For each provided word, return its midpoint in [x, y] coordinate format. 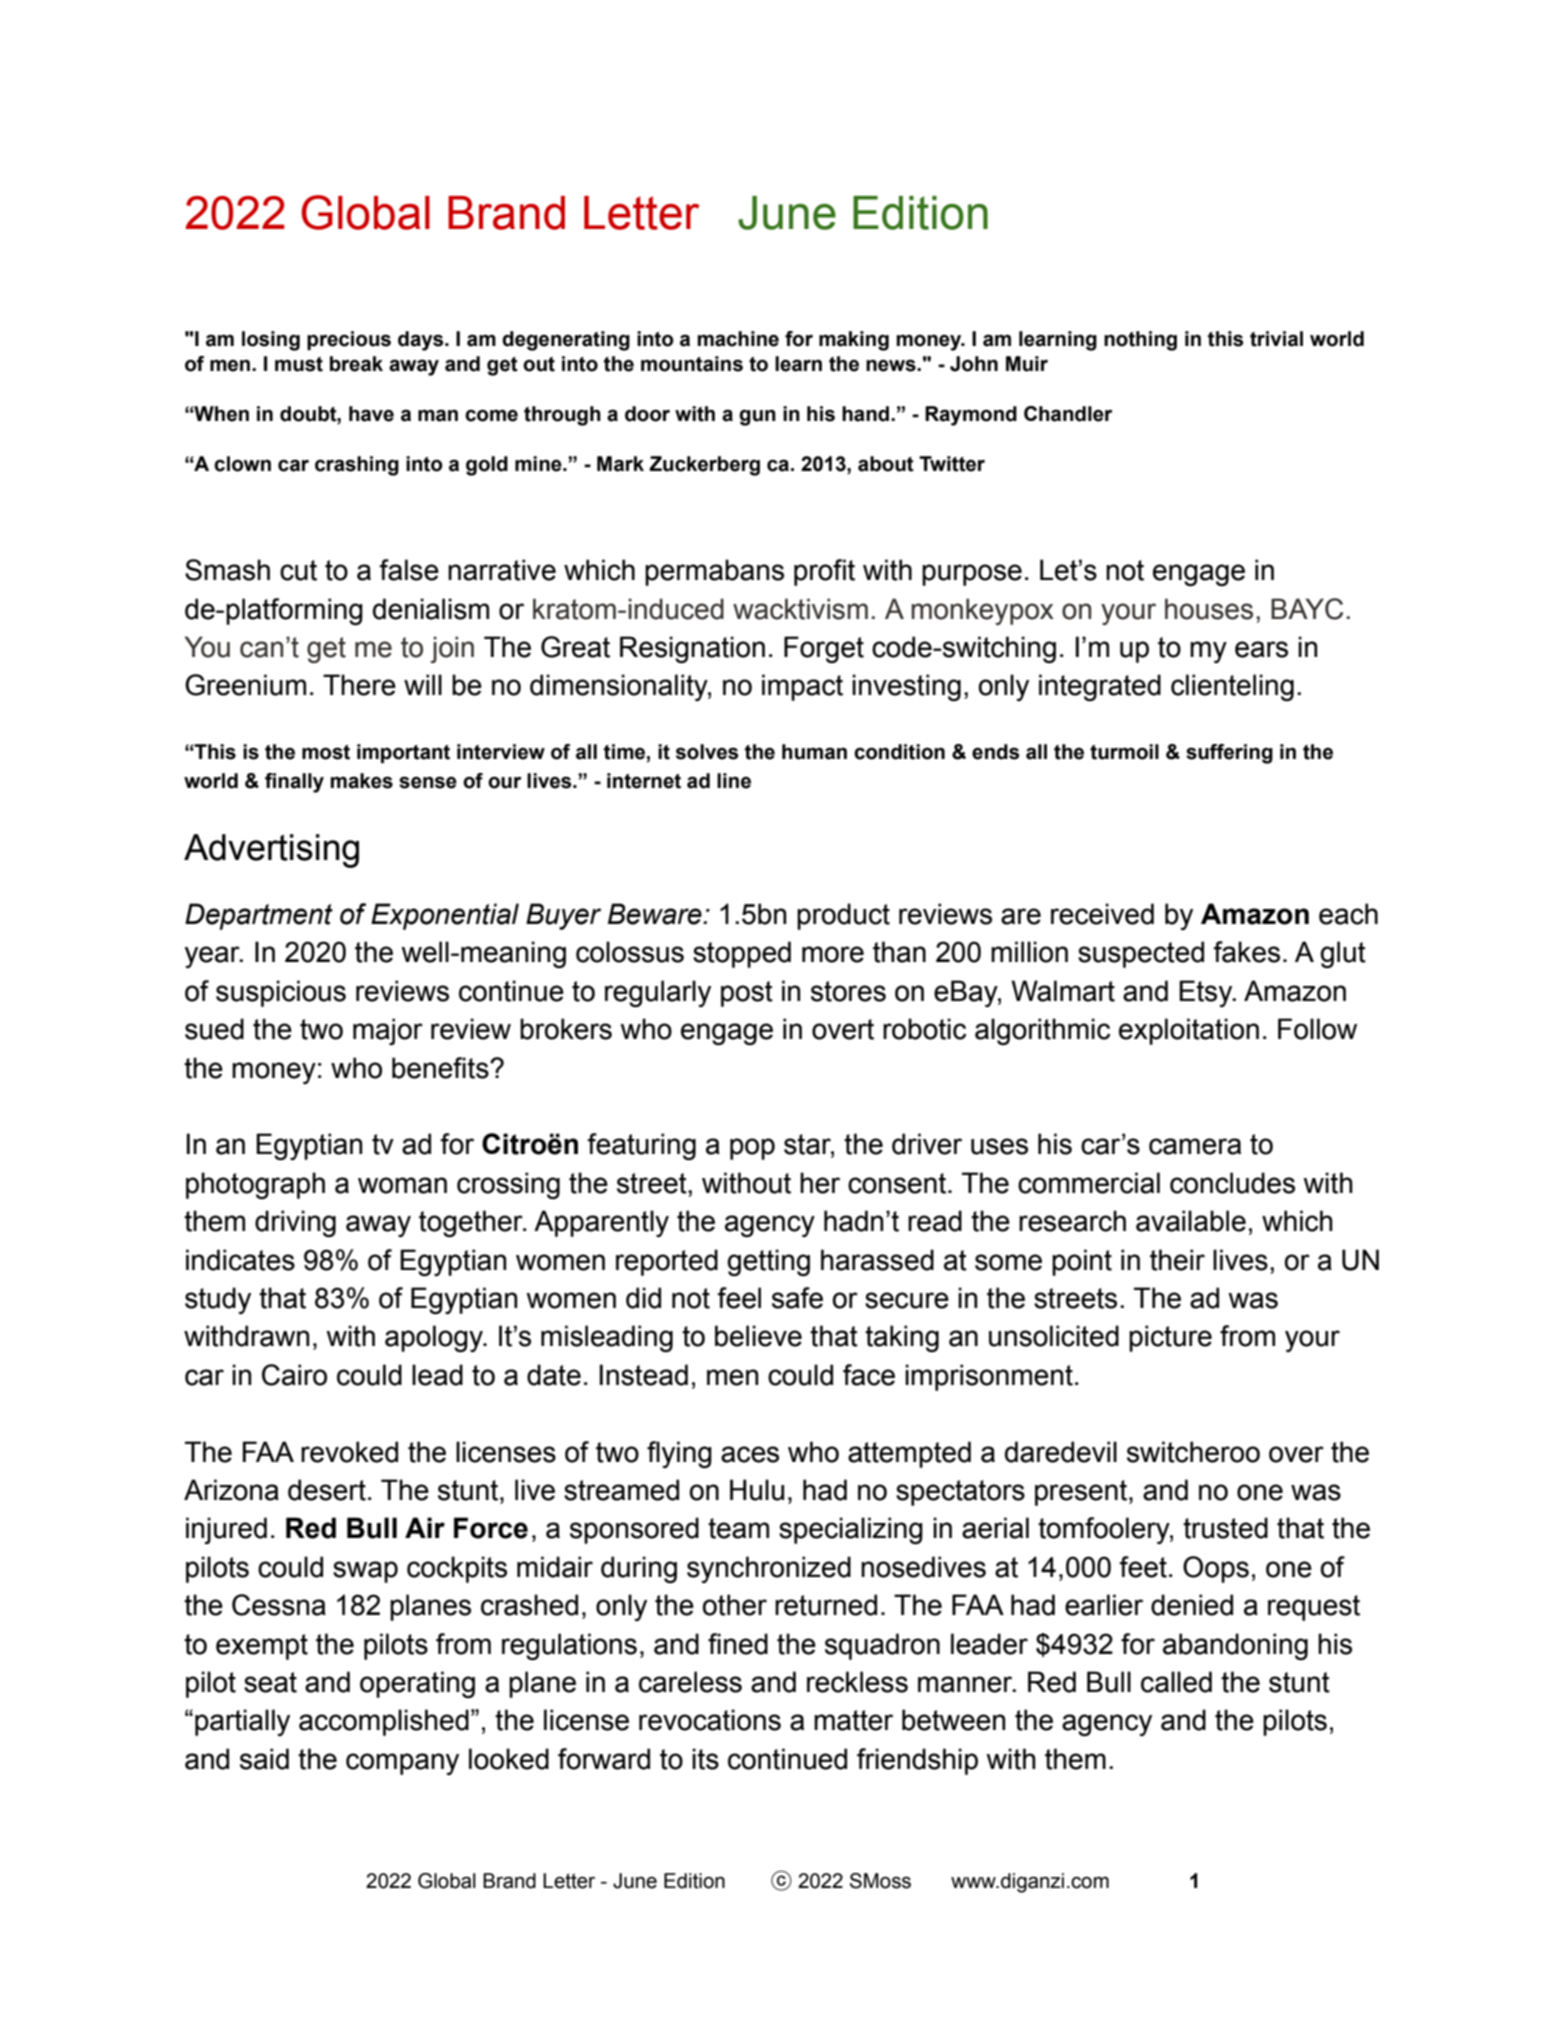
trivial [1276, 339]
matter [853, 1720]
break [356, 364]
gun [757, 418]
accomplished [384, 1722]
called [1176, 1682]
